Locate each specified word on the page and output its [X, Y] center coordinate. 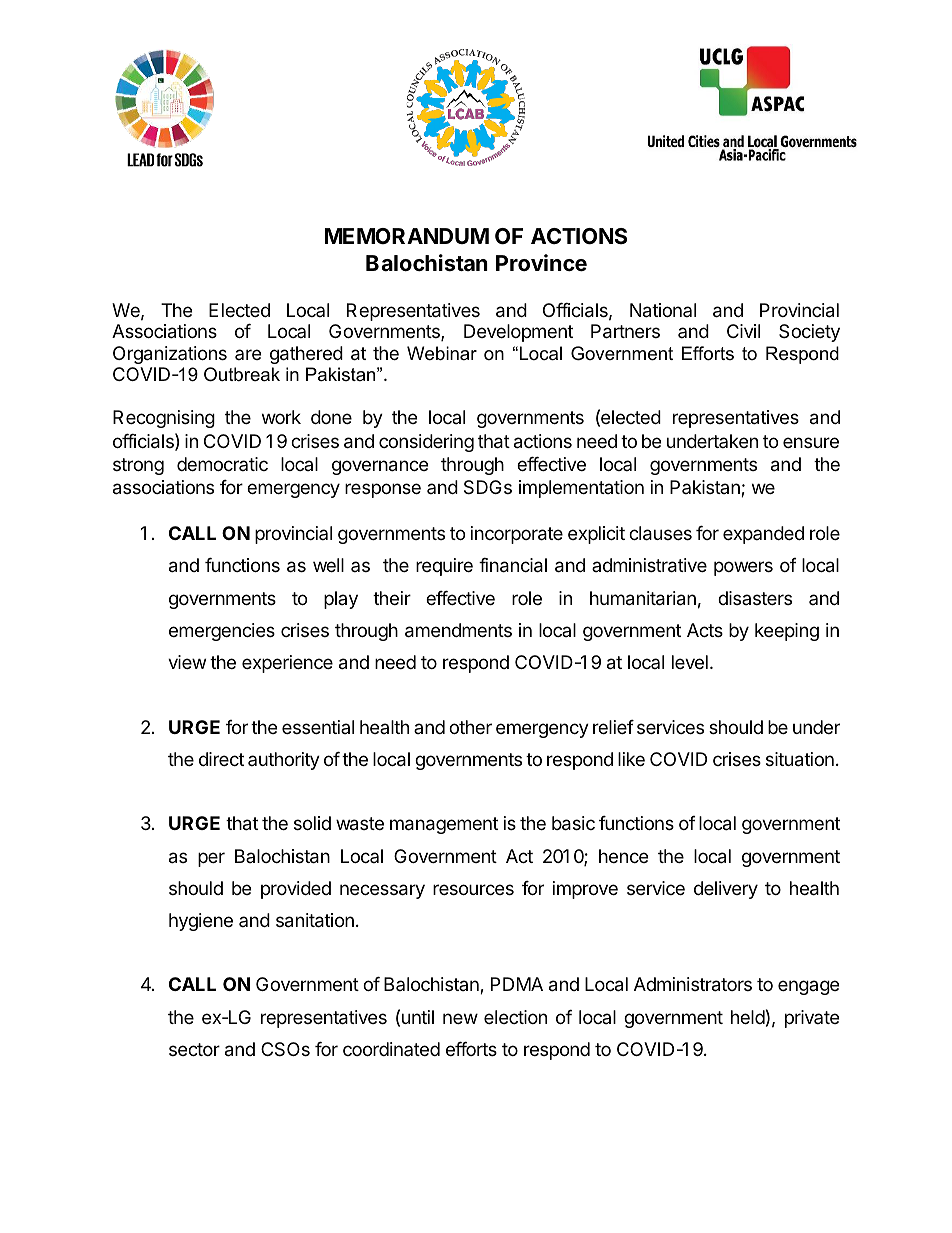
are [248, 354]
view [187, 662]
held [748, 1017]
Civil [743, 331]
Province [541, 263]
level [690, 662]
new [460, 1018]
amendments [458, 630]
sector [194, 1049]
